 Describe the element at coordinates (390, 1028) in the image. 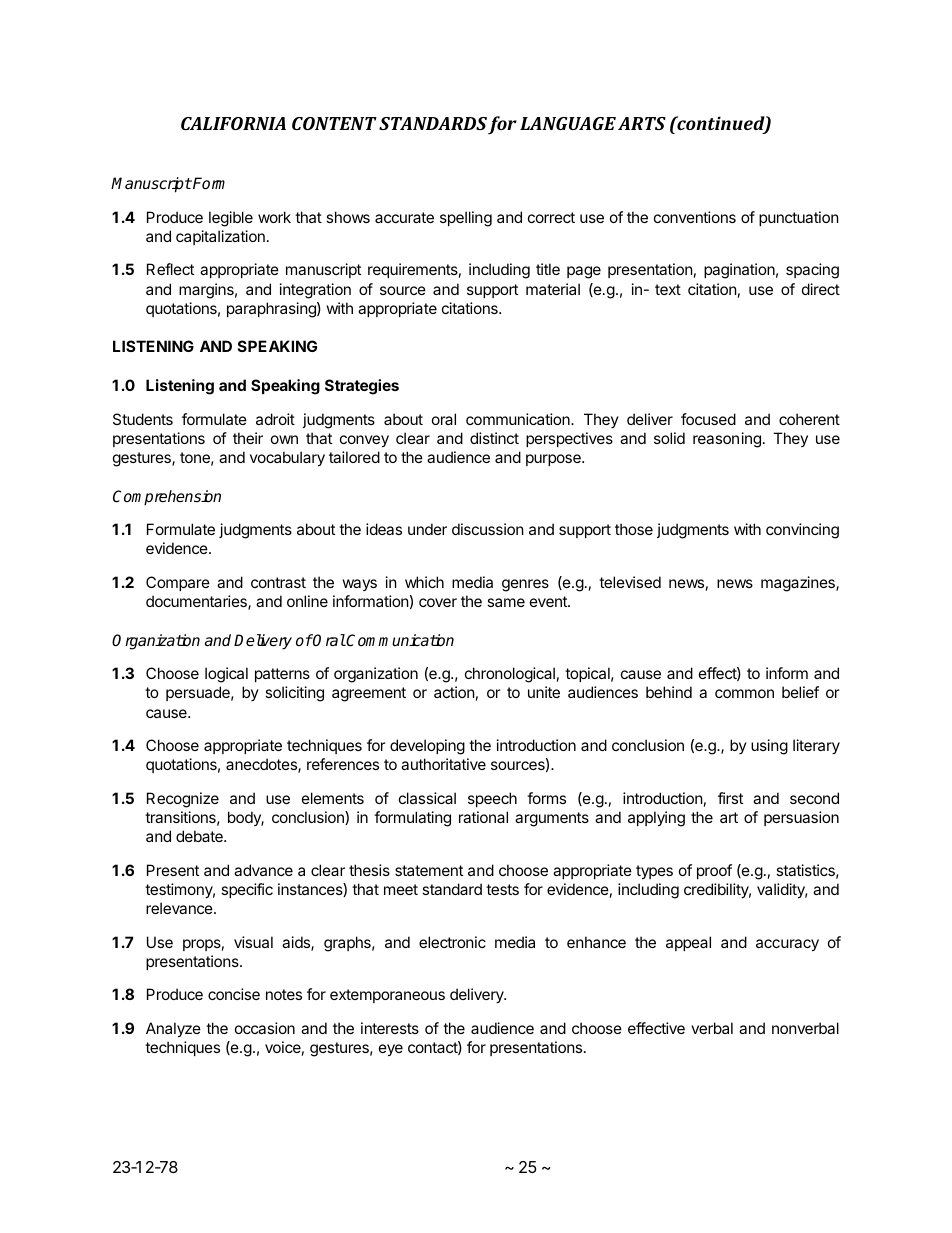

I see `interests` at that location.
